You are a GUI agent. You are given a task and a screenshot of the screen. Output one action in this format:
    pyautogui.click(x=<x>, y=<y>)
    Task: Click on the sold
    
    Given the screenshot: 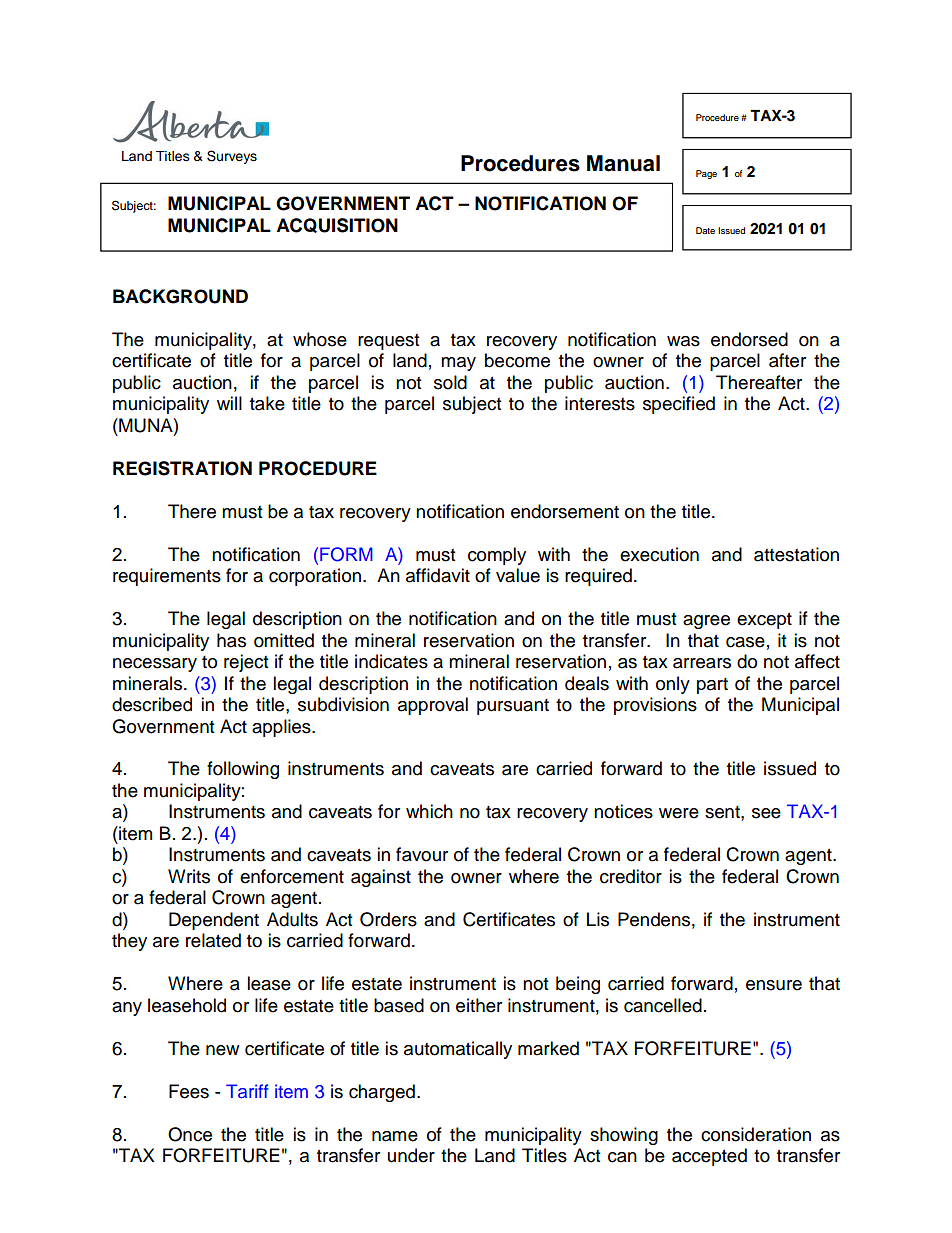 What is the action you would take?
    pyautogui.click(x=450, y=382)
